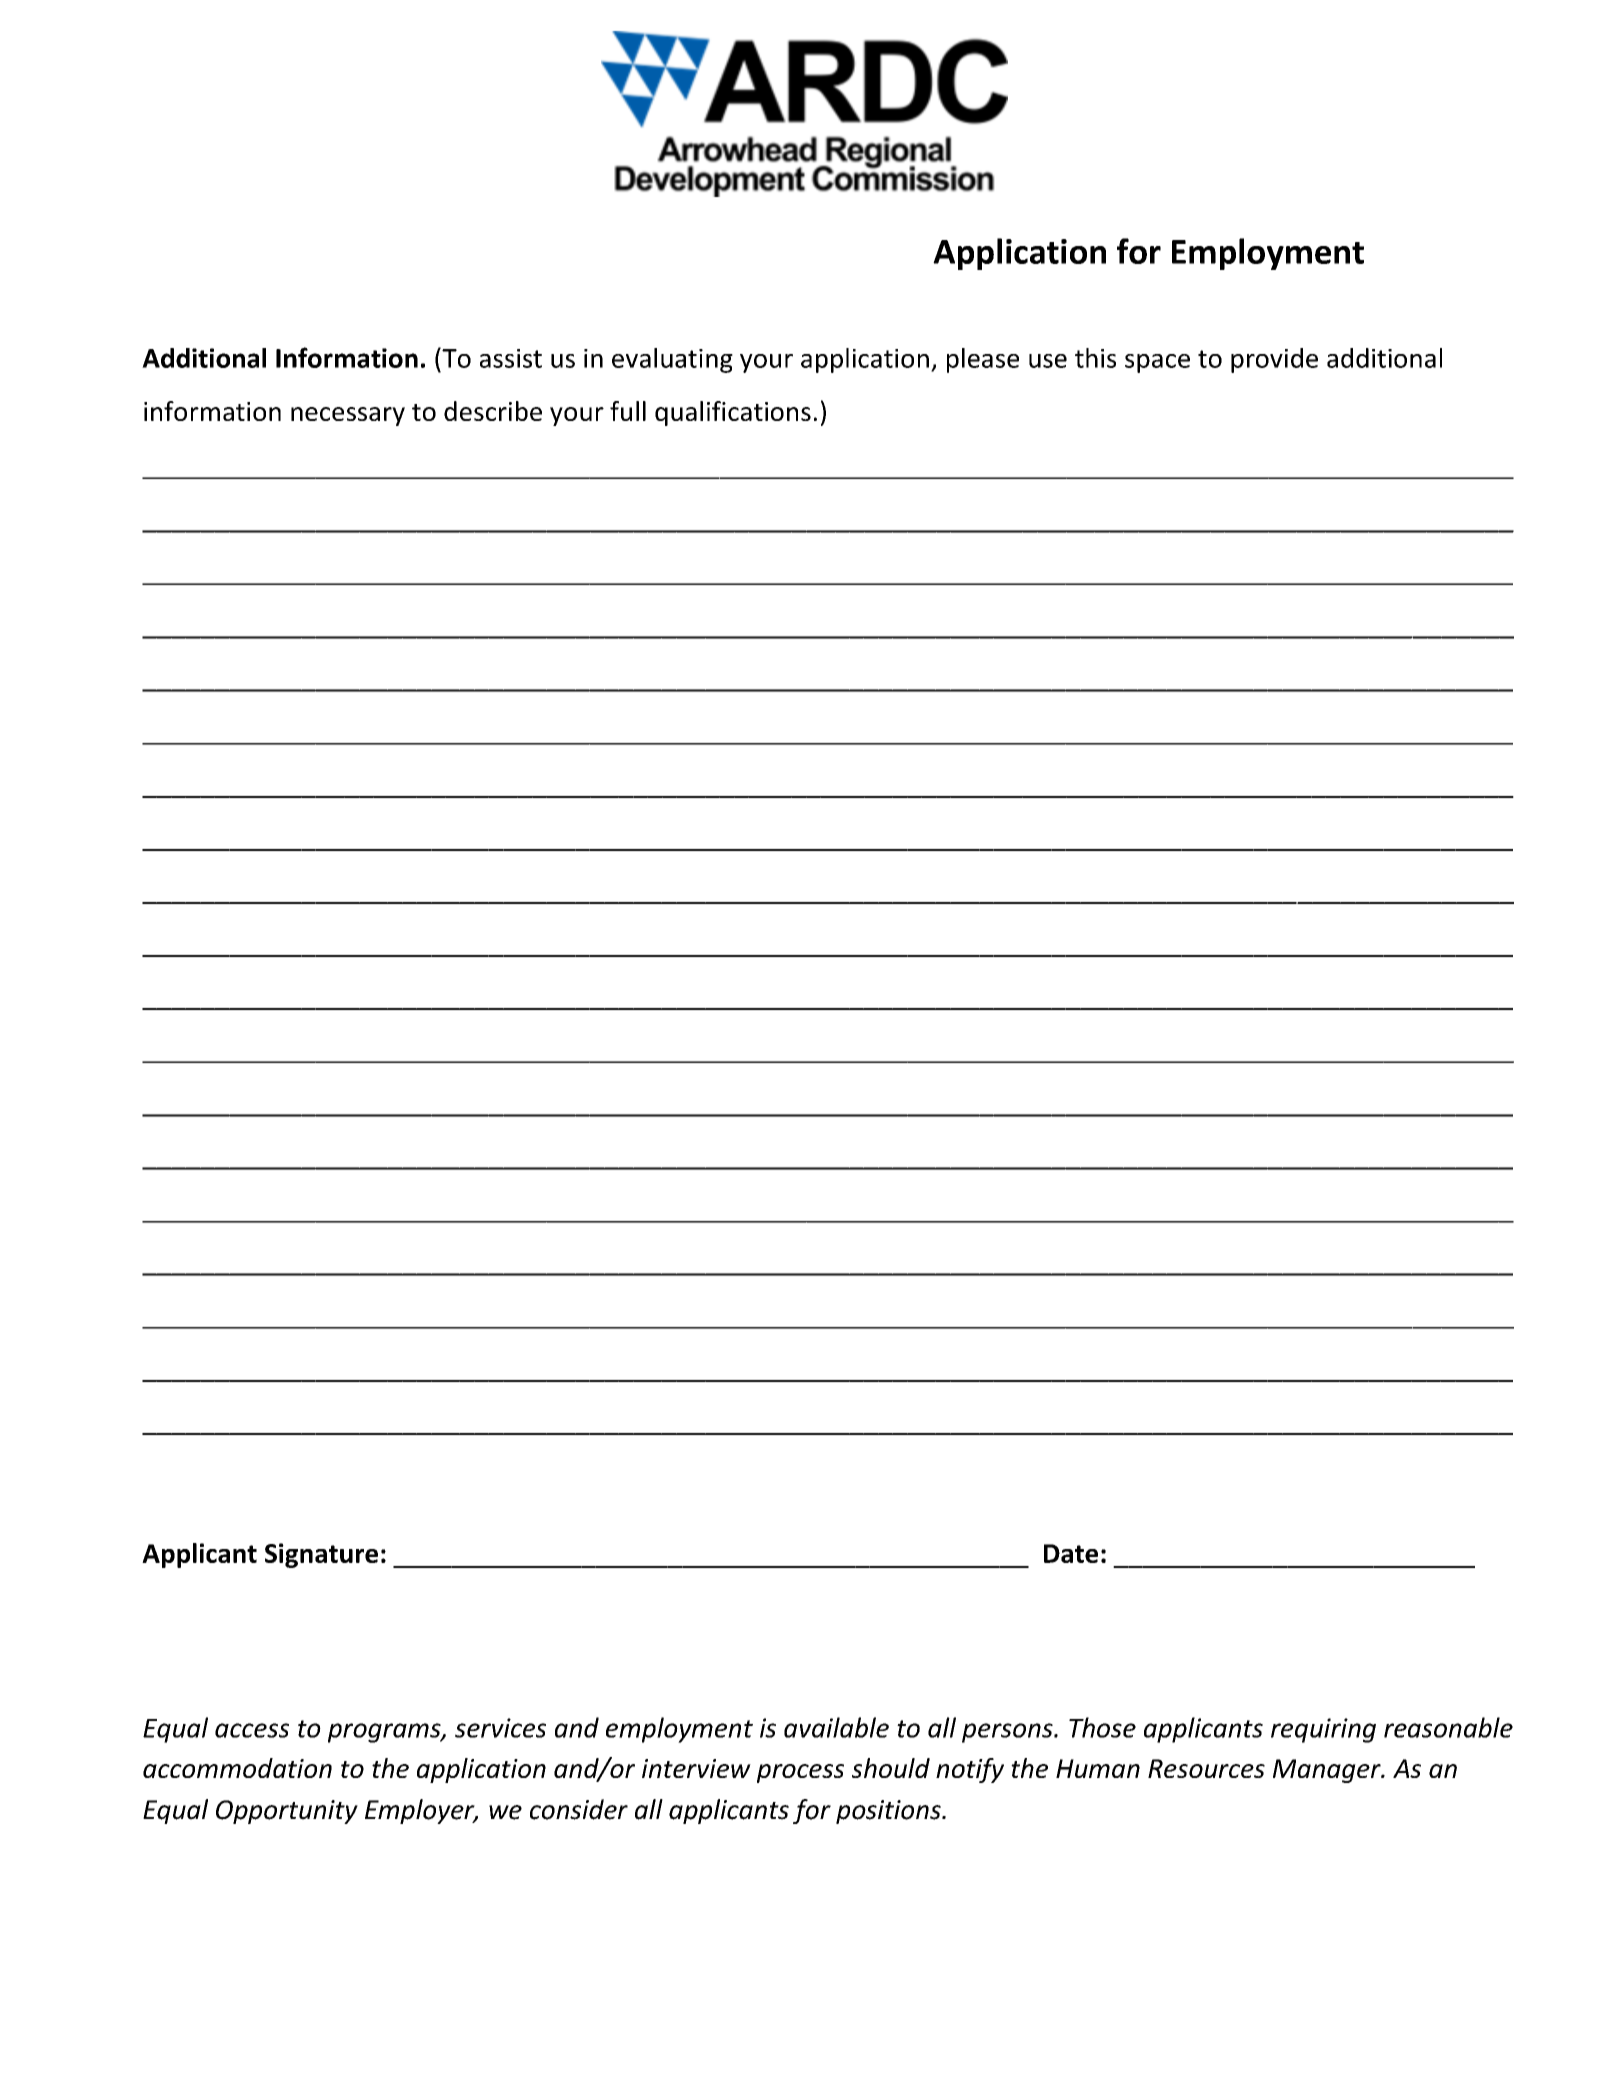 The image size is (1613, 2088). Describe the element at coordinates (1448, 1727) in the screenshot. I see `reasonable` at that location.
